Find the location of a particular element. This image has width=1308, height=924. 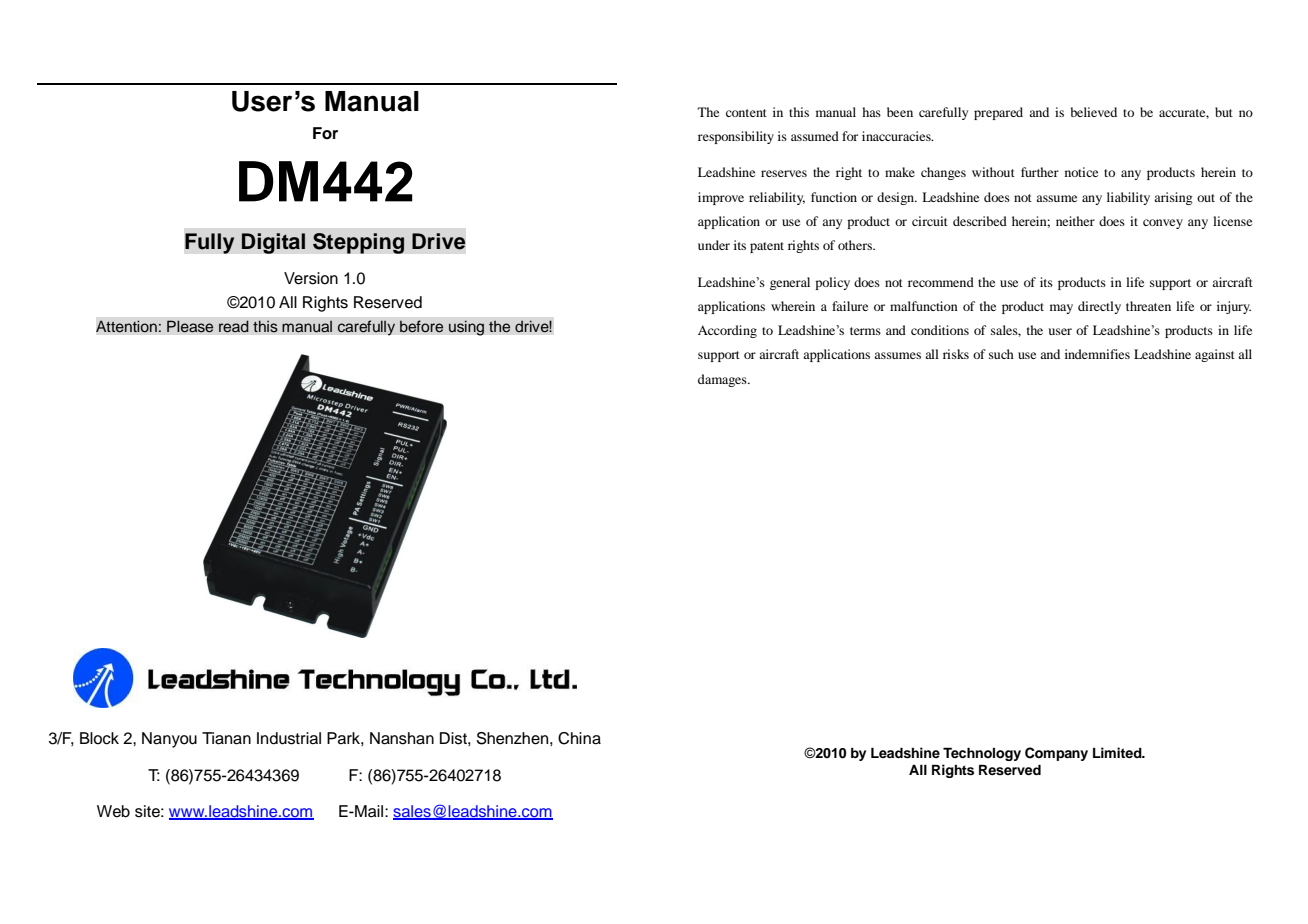

indemnifies is located at coordinates (1097, 354).
